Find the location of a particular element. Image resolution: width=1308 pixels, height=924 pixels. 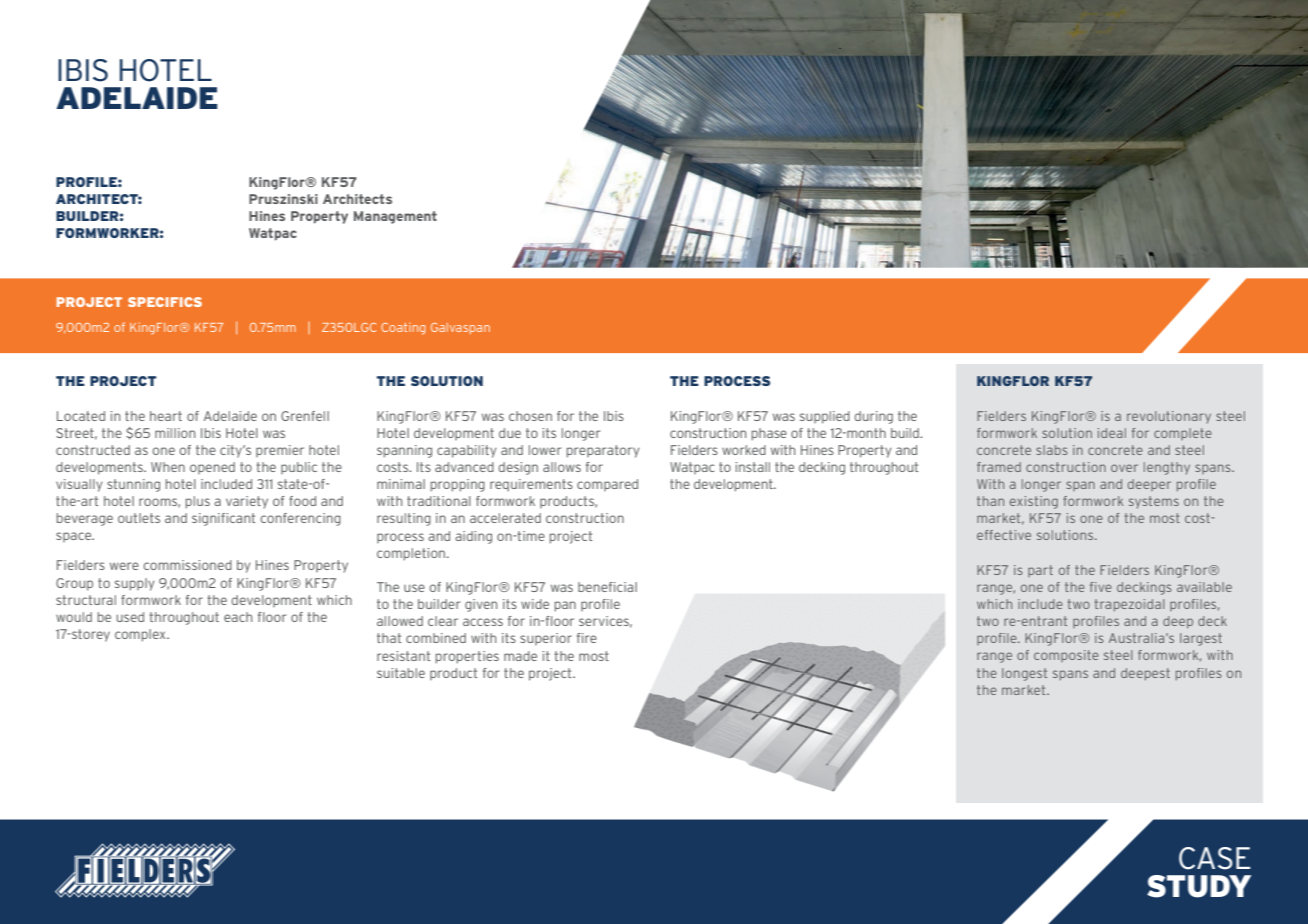

slabs is located at coordinates (1052, 450).
